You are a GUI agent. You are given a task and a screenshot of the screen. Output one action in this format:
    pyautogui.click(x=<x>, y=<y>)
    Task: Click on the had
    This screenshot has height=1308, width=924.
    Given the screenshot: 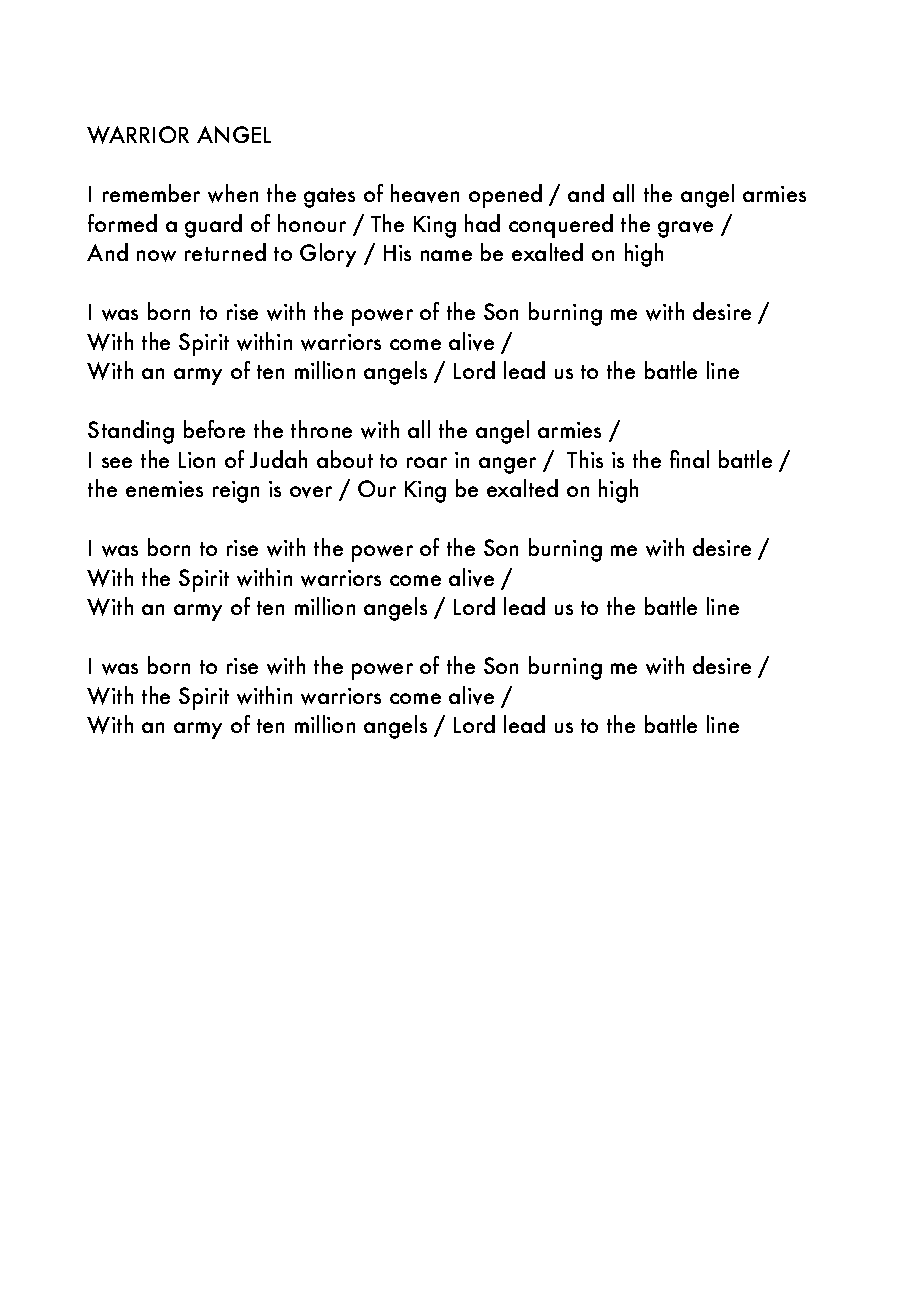 What is the action you would take?
    pyautogui.click(x=482, y=223)
